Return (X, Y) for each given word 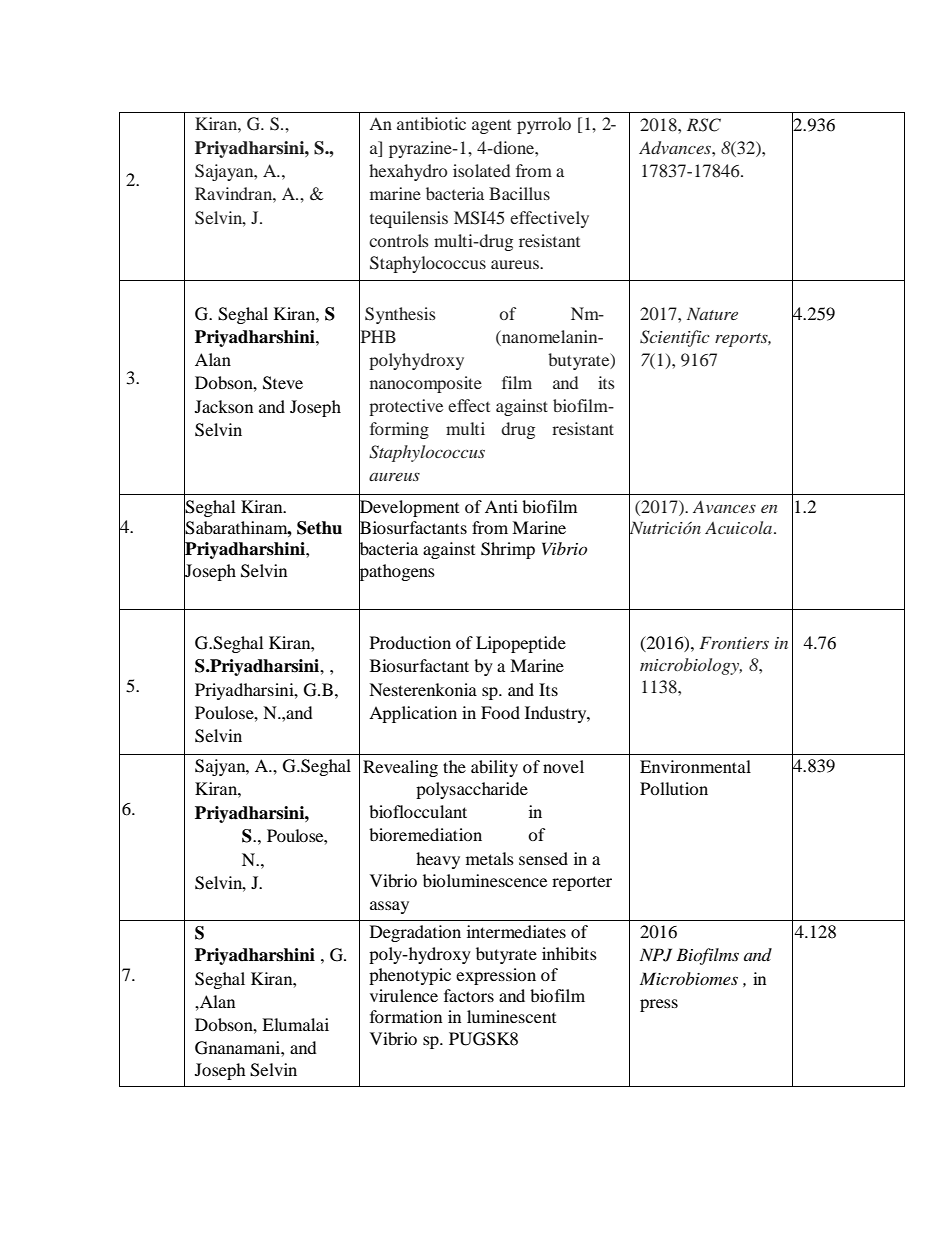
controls (399, 240)
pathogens (397, 573)
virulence (404, 995)
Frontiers (734, 642)
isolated (481, 170)
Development (409, 508)
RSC (704, 125)
